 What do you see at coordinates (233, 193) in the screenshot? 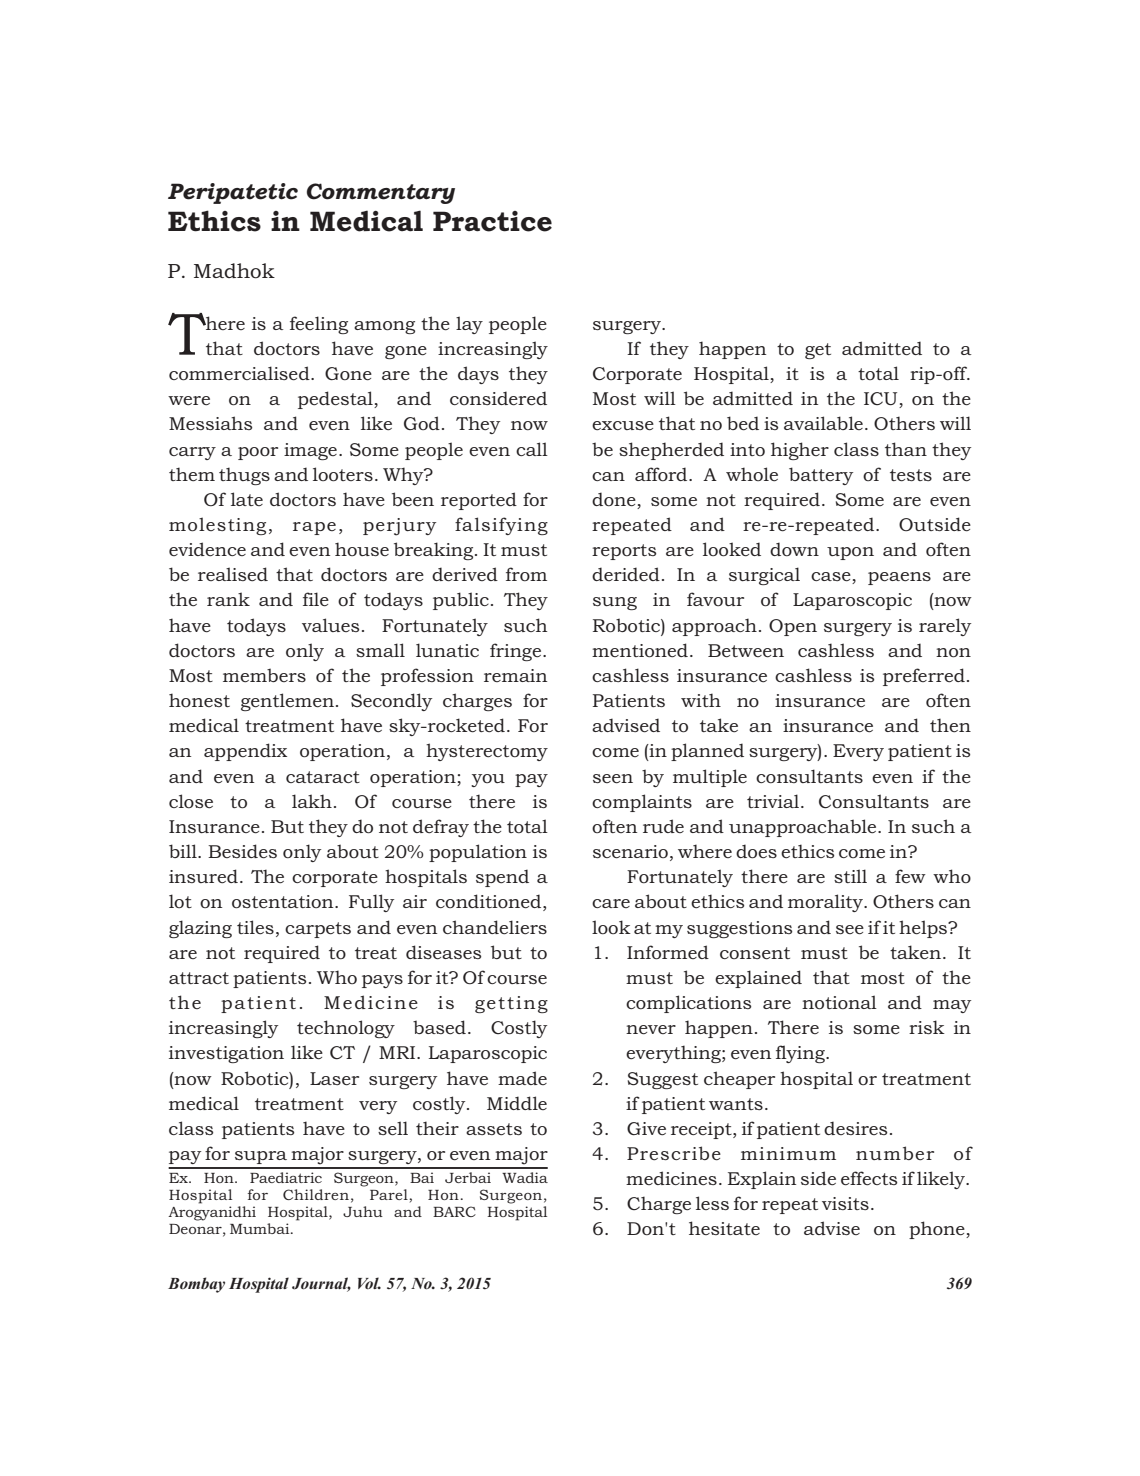
I see `Peripatetic` at bounding box center [233, 193].
